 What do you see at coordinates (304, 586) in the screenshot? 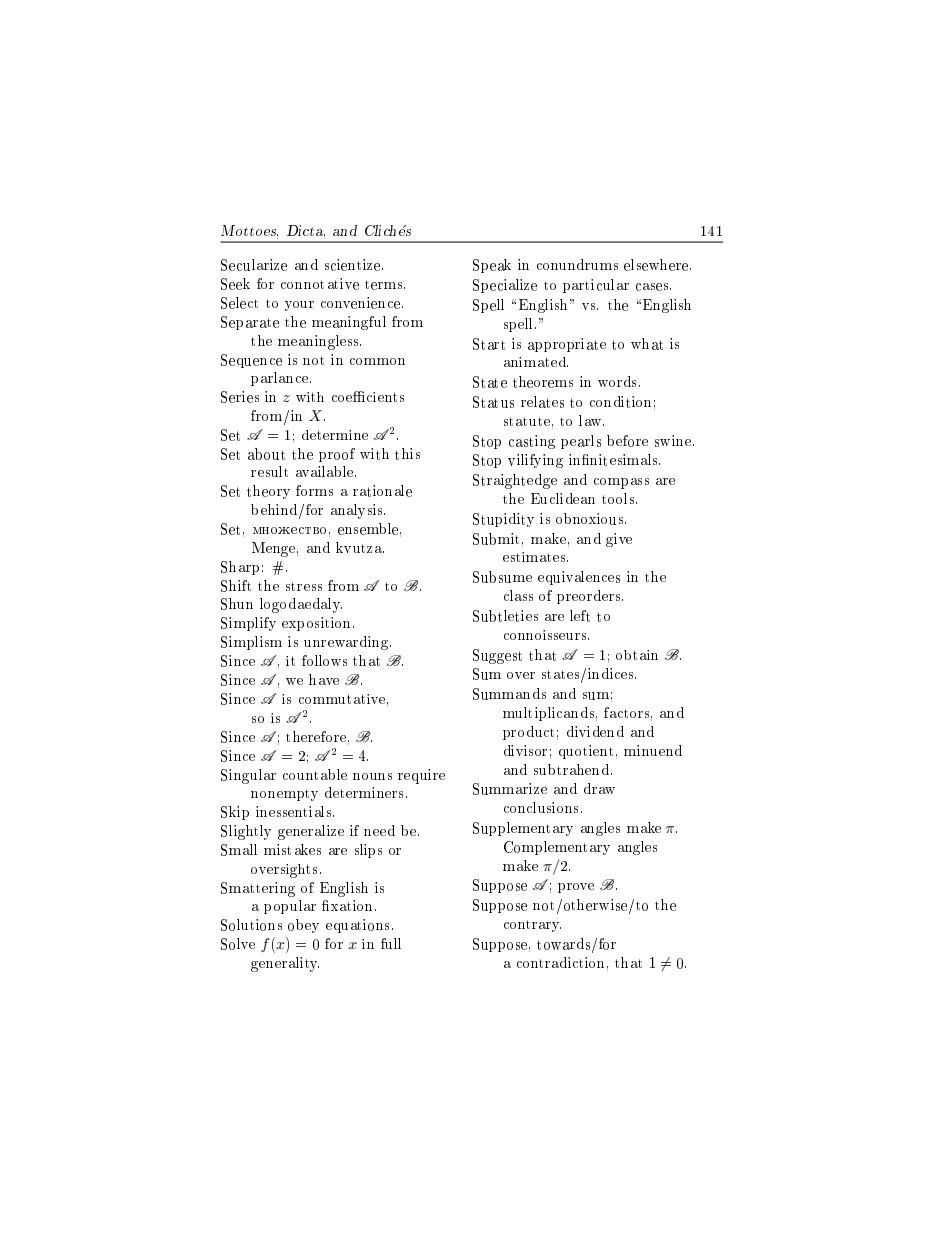
I see `stress` at bounding box center [304, 586].
